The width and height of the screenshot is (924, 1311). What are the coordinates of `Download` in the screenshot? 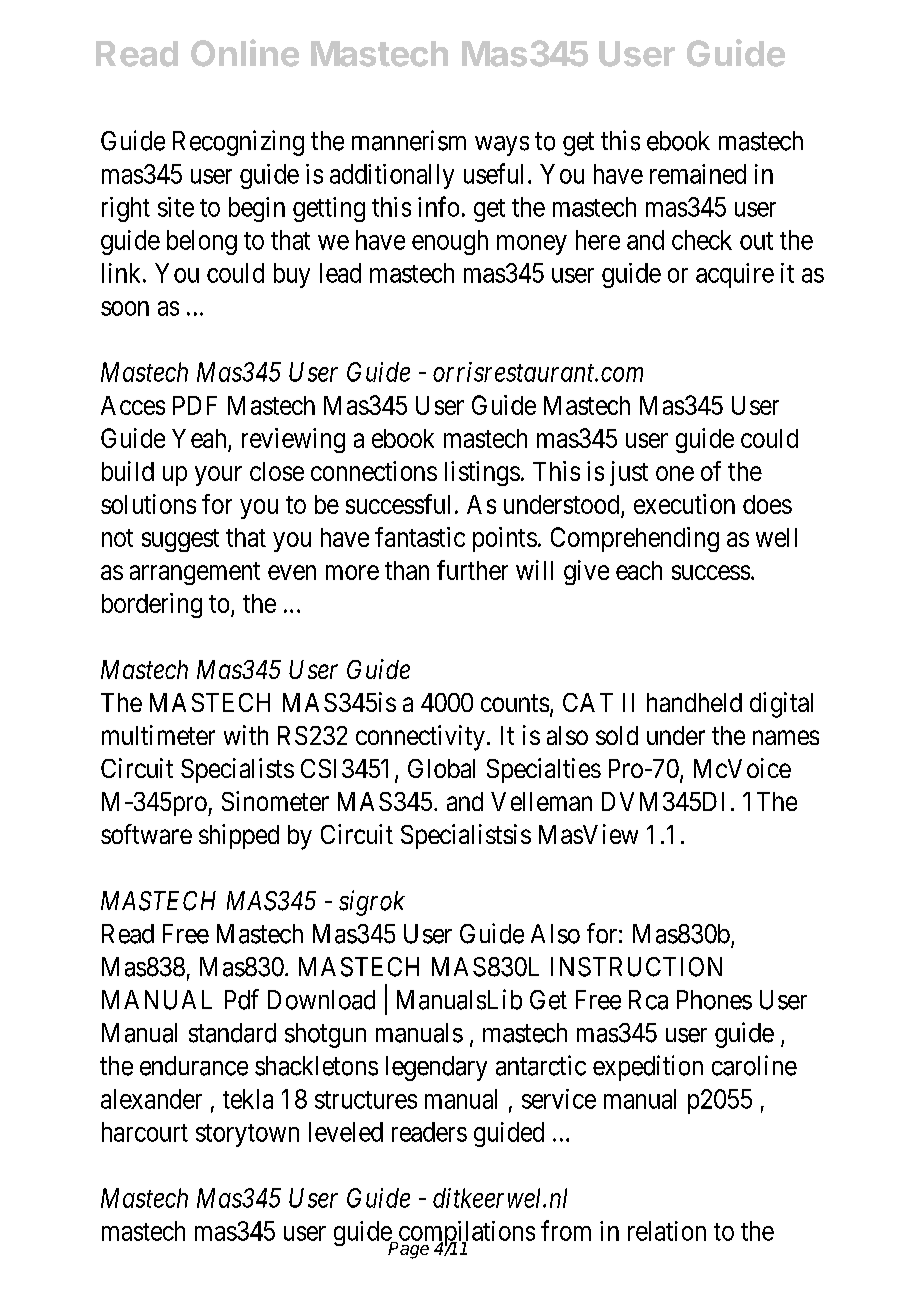 It's located at (321, 1000).
